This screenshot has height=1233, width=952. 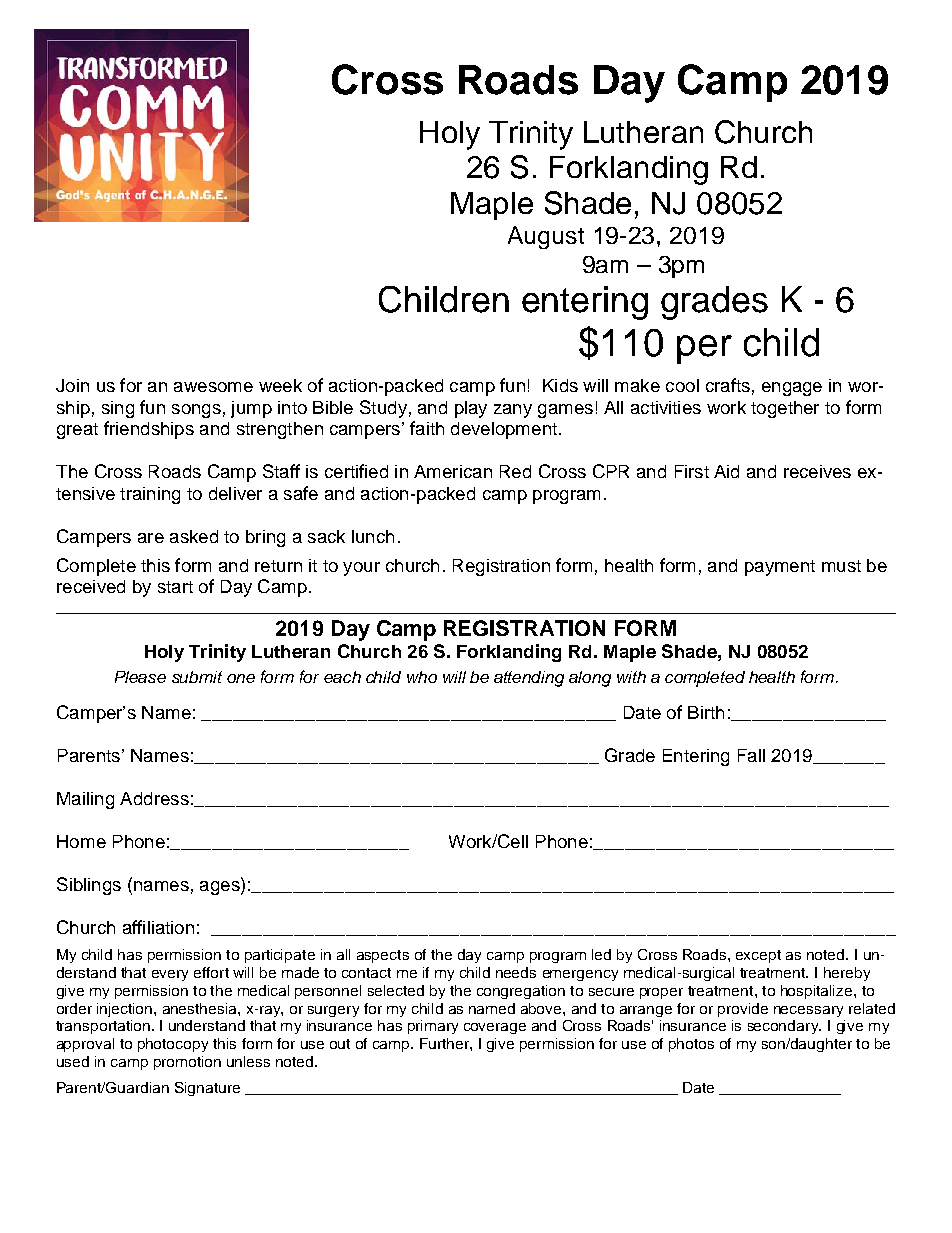 I want to click on August, so click(x=546, y=237).
